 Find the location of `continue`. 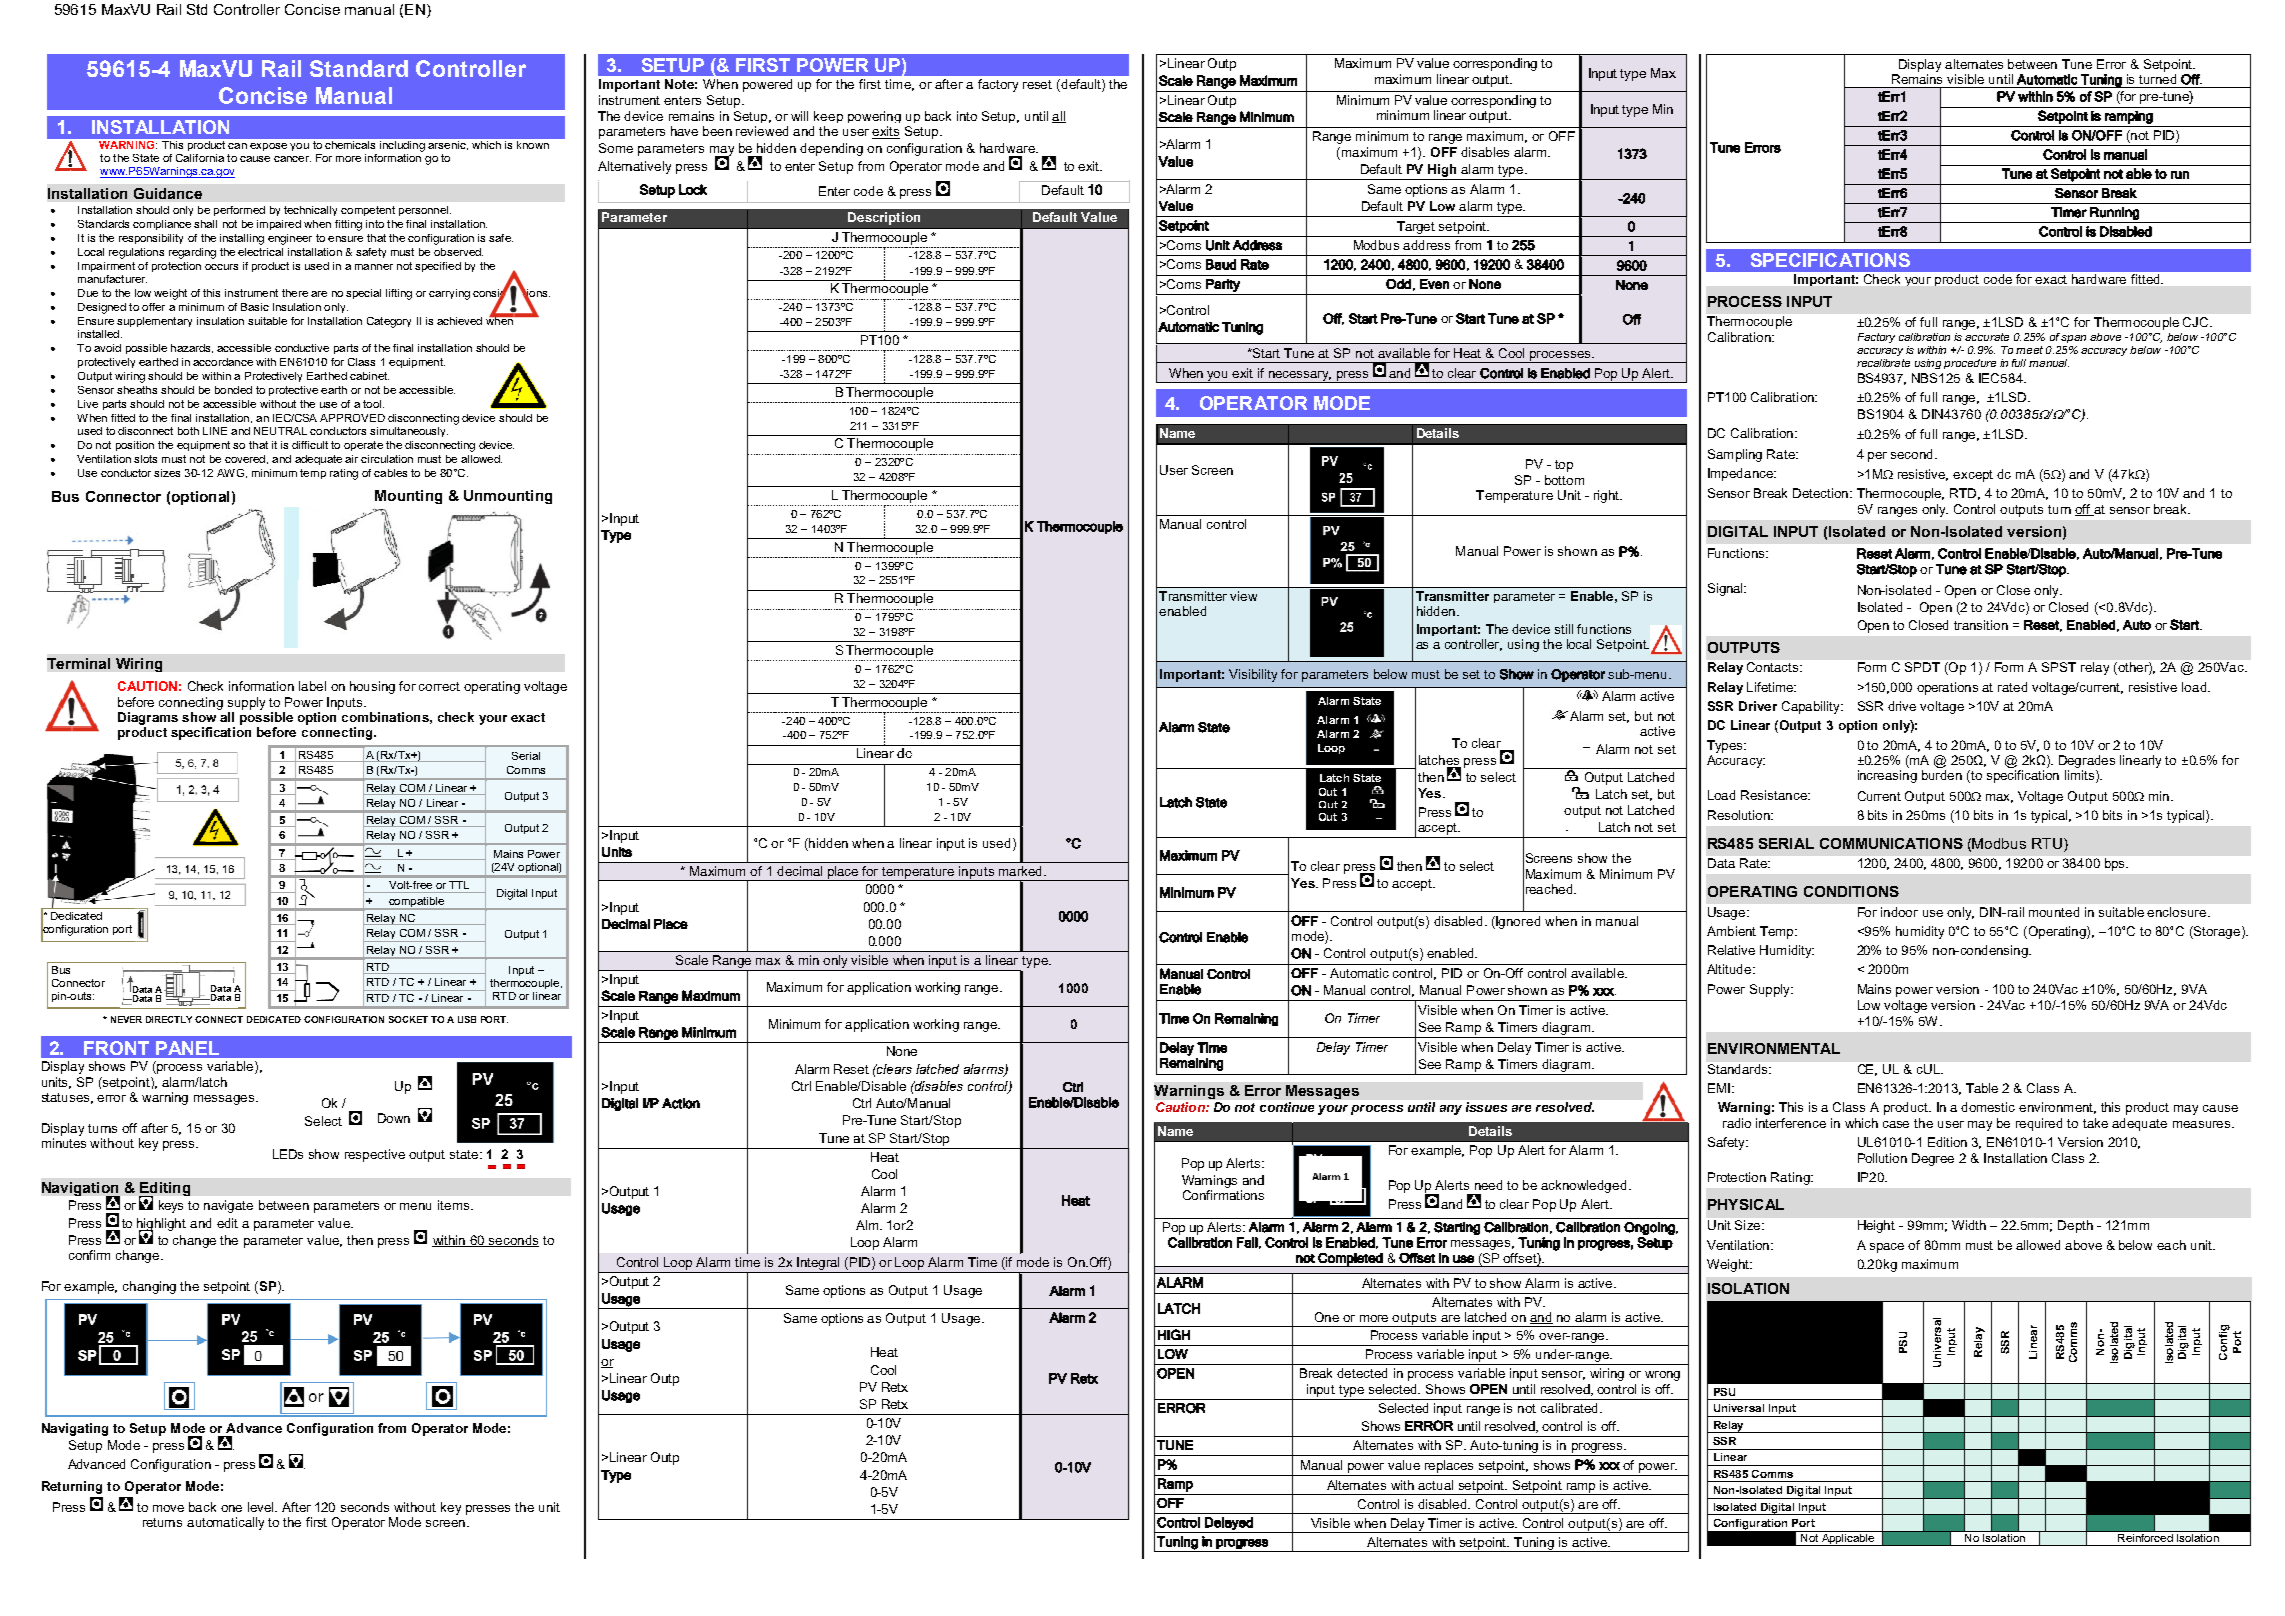

continue is located at coordinates (1287, 1107).
